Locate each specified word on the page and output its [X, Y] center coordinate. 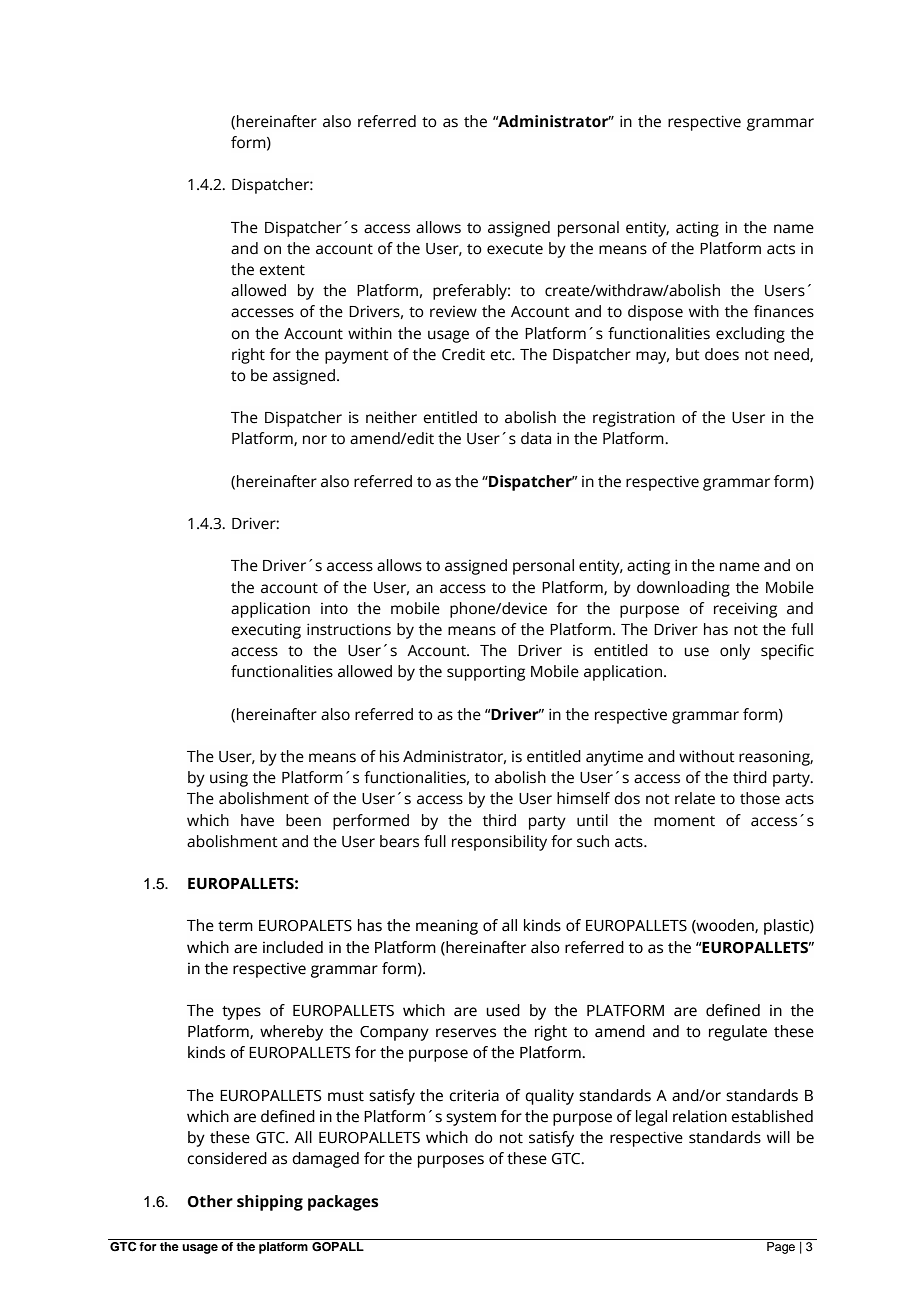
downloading [683, 589]
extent [282, 270]
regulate [738, 1033]
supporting [486, 673]
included [293, 947]
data [536, 438]
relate [695, 798]
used [503, 1010]
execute [515, 249]
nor [315, 440]
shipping [270, 1203]
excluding [750, 335]
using [229, 779]
